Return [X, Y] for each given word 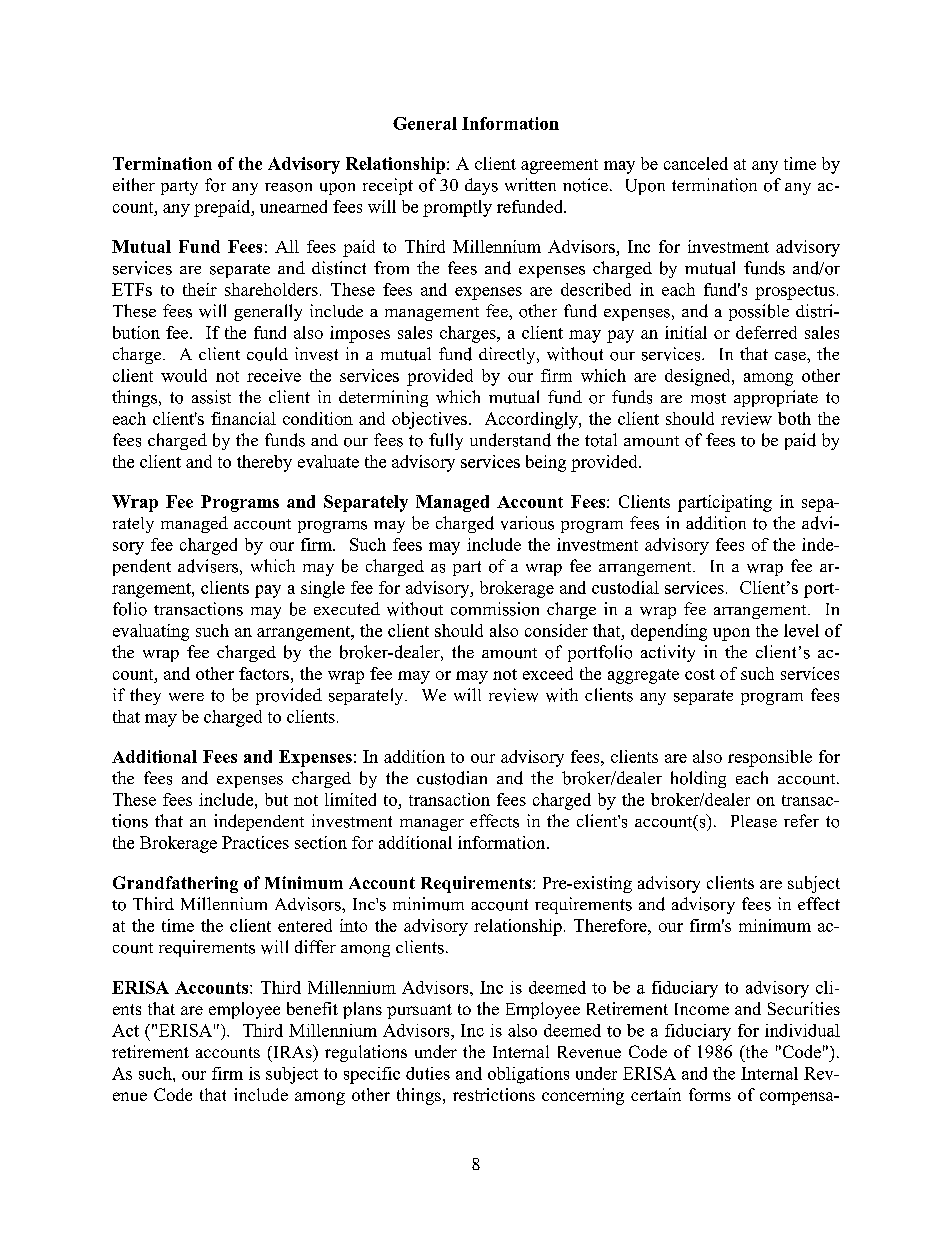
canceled [696, 163]
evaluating [151, 632]
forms [710, 1094]
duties [428, 1073]
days [481, 186]
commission [495, 609]
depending [669, 632]
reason [288, 187]
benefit [312, 1008]
